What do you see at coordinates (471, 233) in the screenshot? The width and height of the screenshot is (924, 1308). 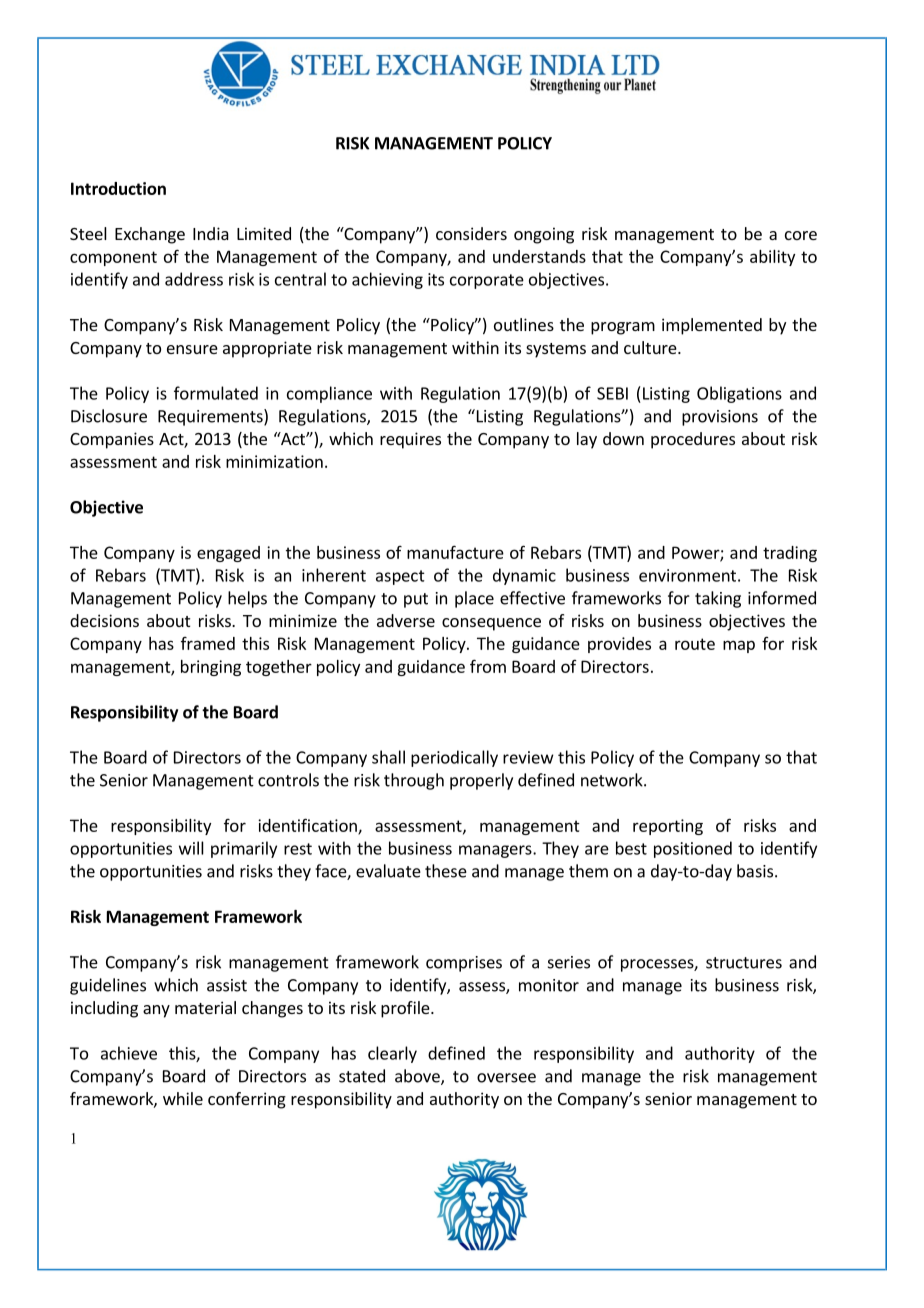 I see `considers` at bounding box center [471, 233].
